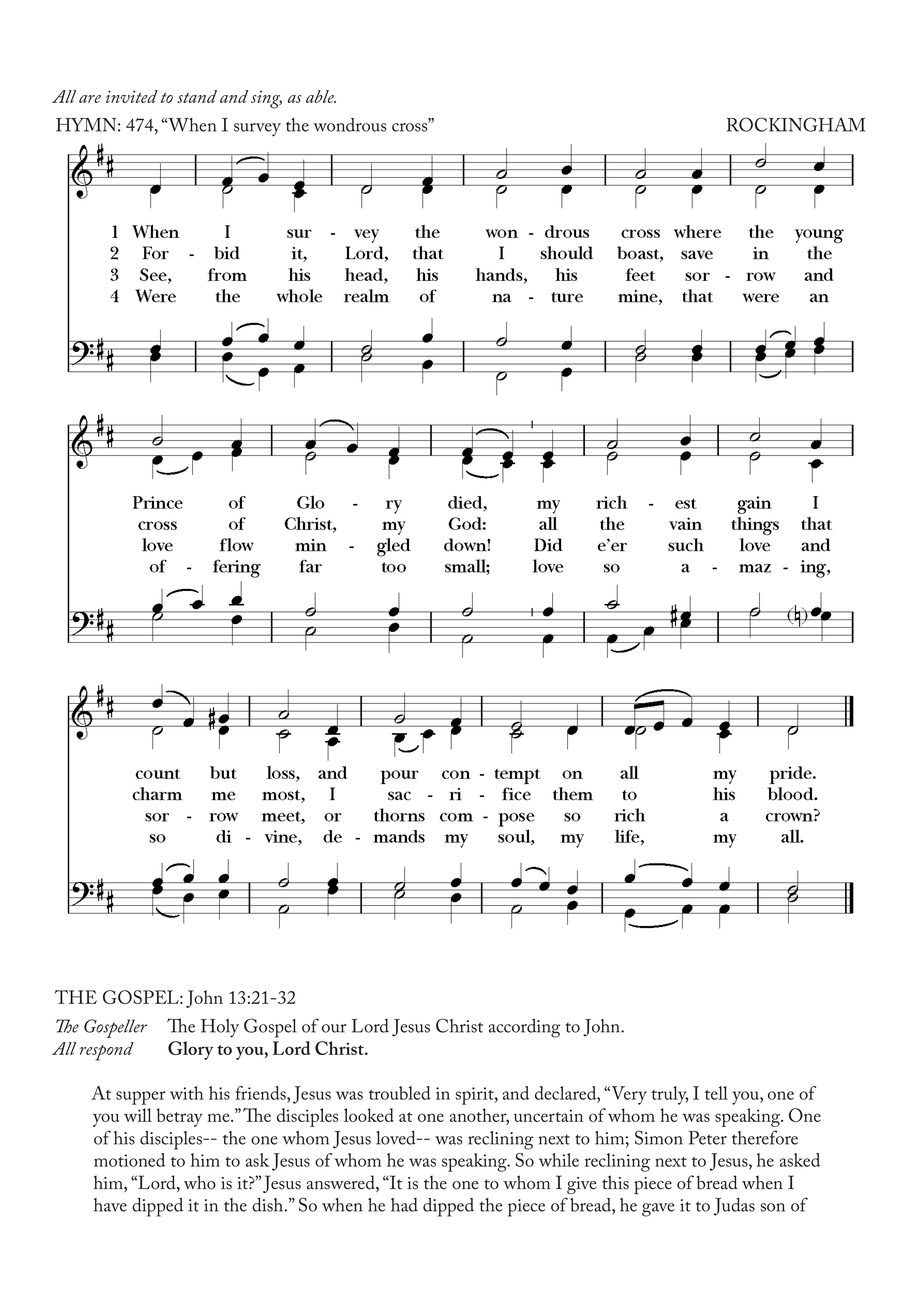  I want to click on with, so click(187, 1093).
